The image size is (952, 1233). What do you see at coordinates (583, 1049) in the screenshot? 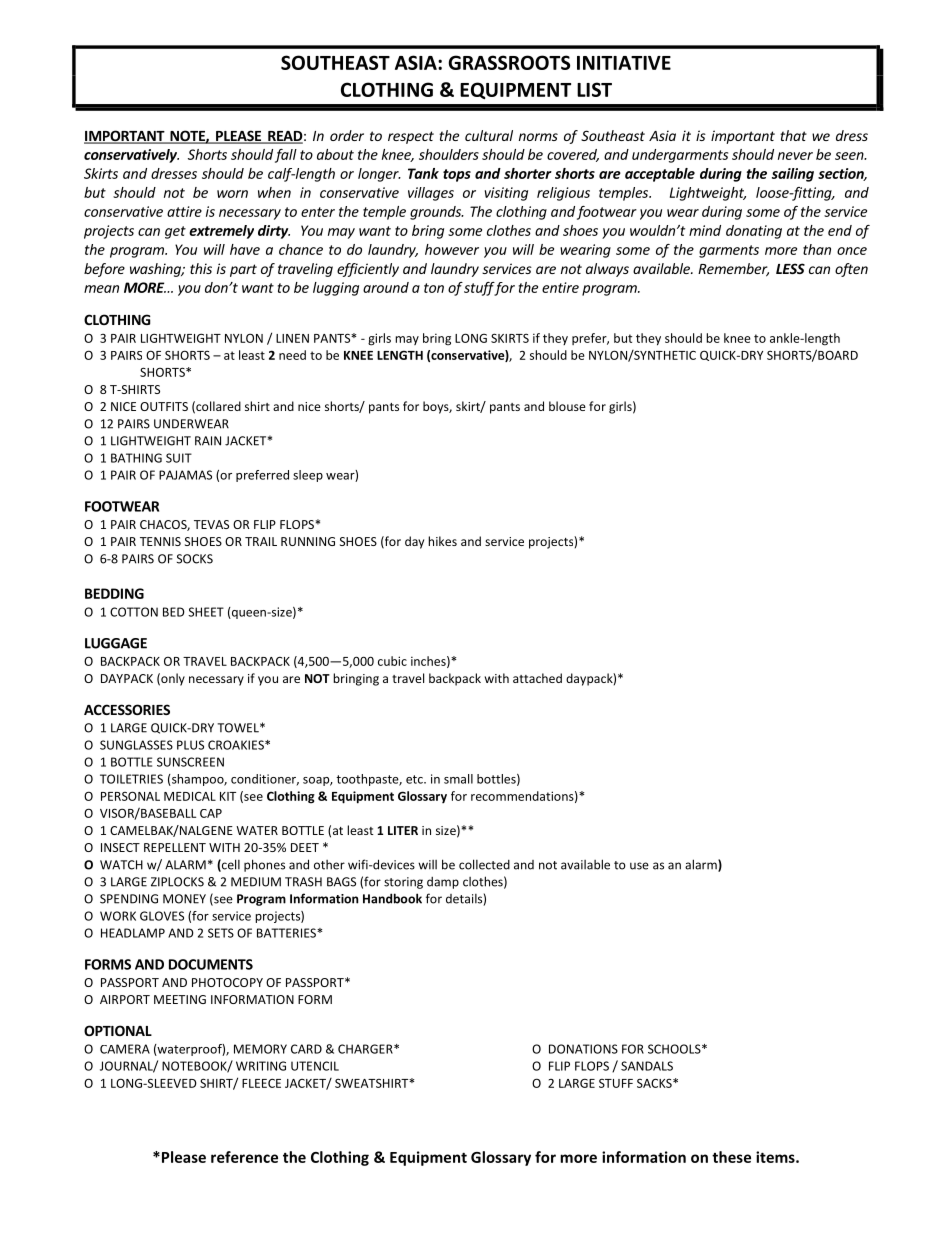
I see `DONATIONS` at bounding box center [583, 1049].
